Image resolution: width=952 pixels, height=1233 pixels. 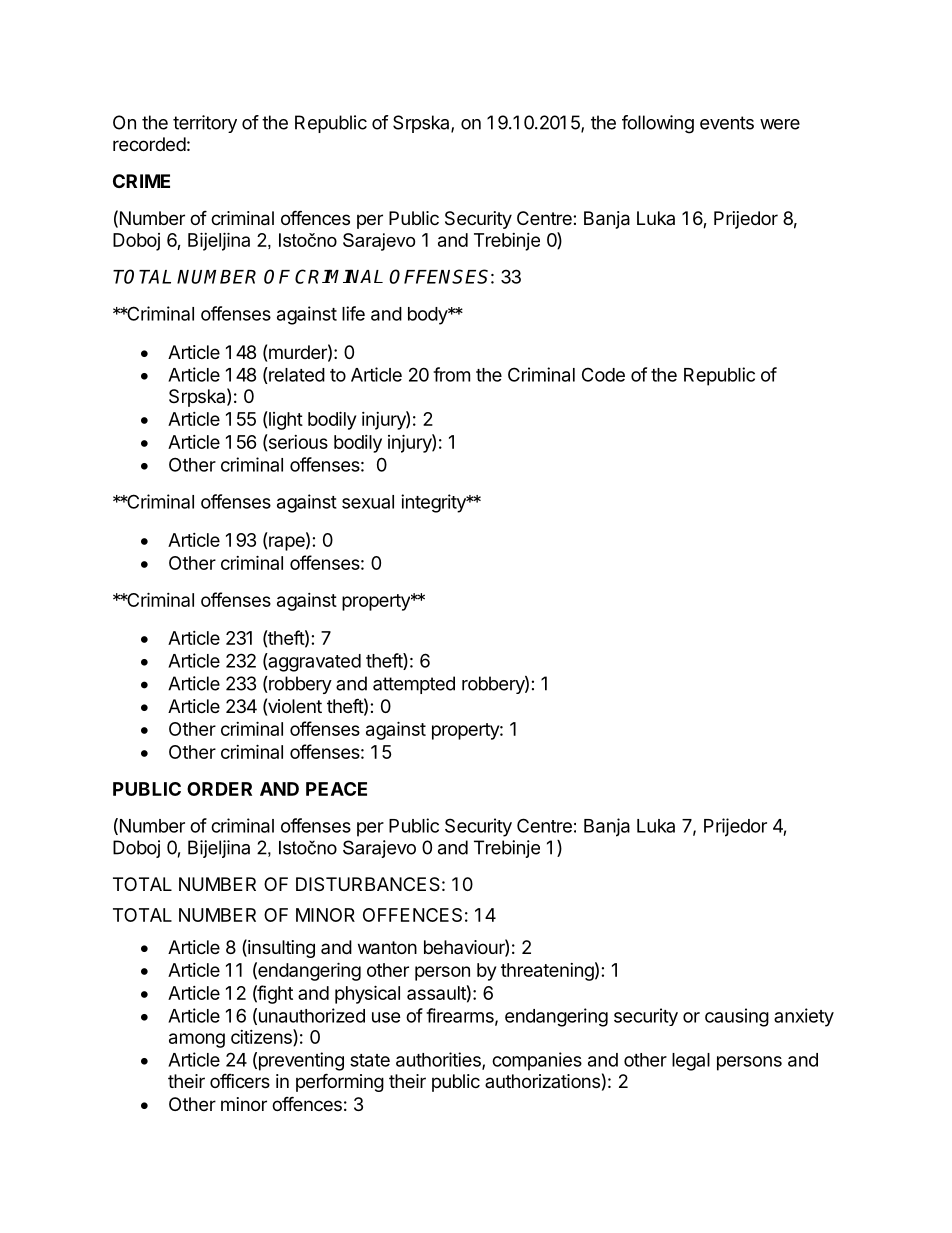 What do you see at coordinates (727, 123) in the document?
I see `events` at bounding box center [727, 123].
